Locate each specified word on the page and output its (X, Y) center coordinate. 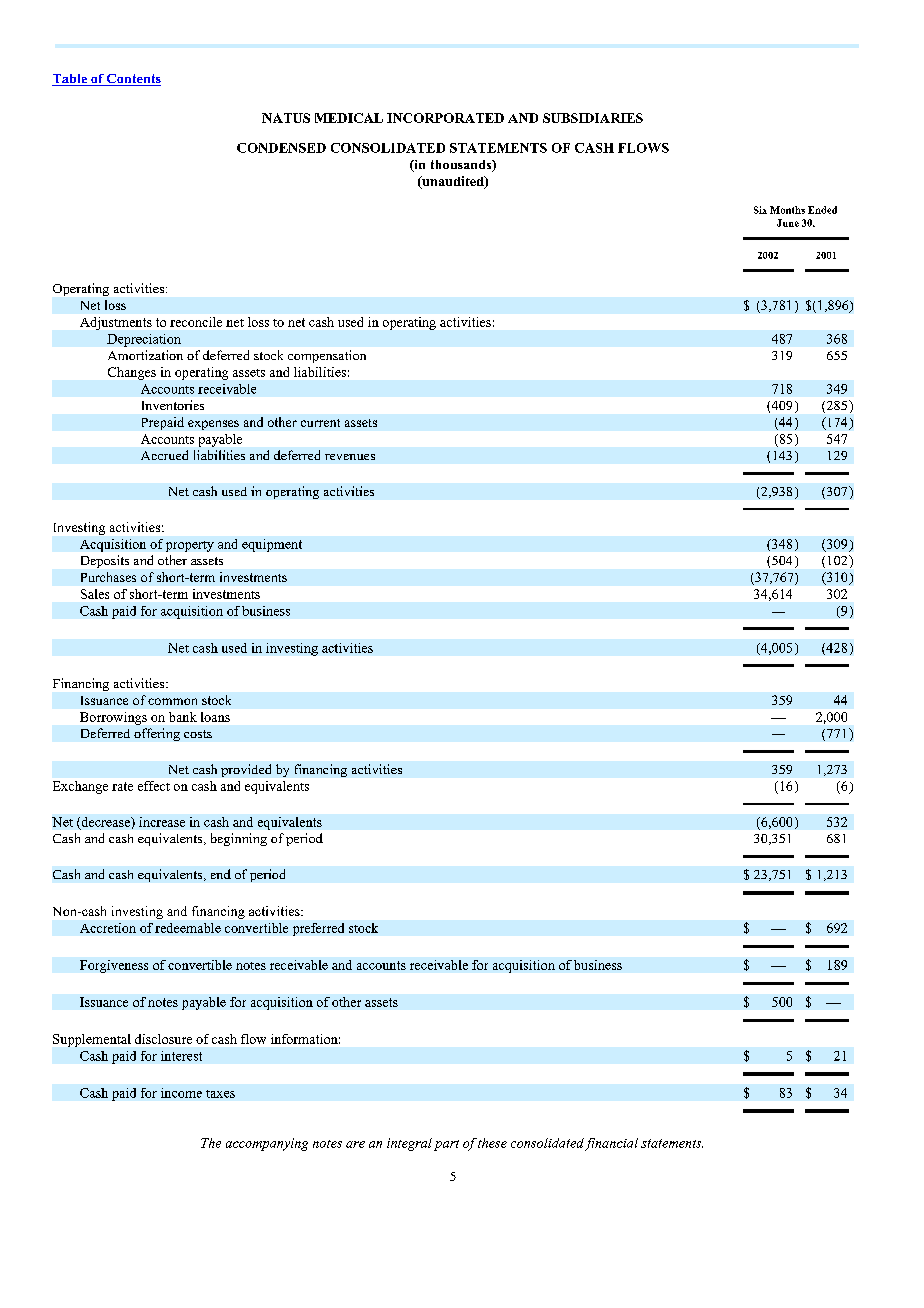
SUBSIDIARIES (593, 118)
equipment (272, 545)
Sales (95, 594)
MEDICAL (349, 118)
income (181, 1093)
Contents (133, 80)
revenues (350, 457)
